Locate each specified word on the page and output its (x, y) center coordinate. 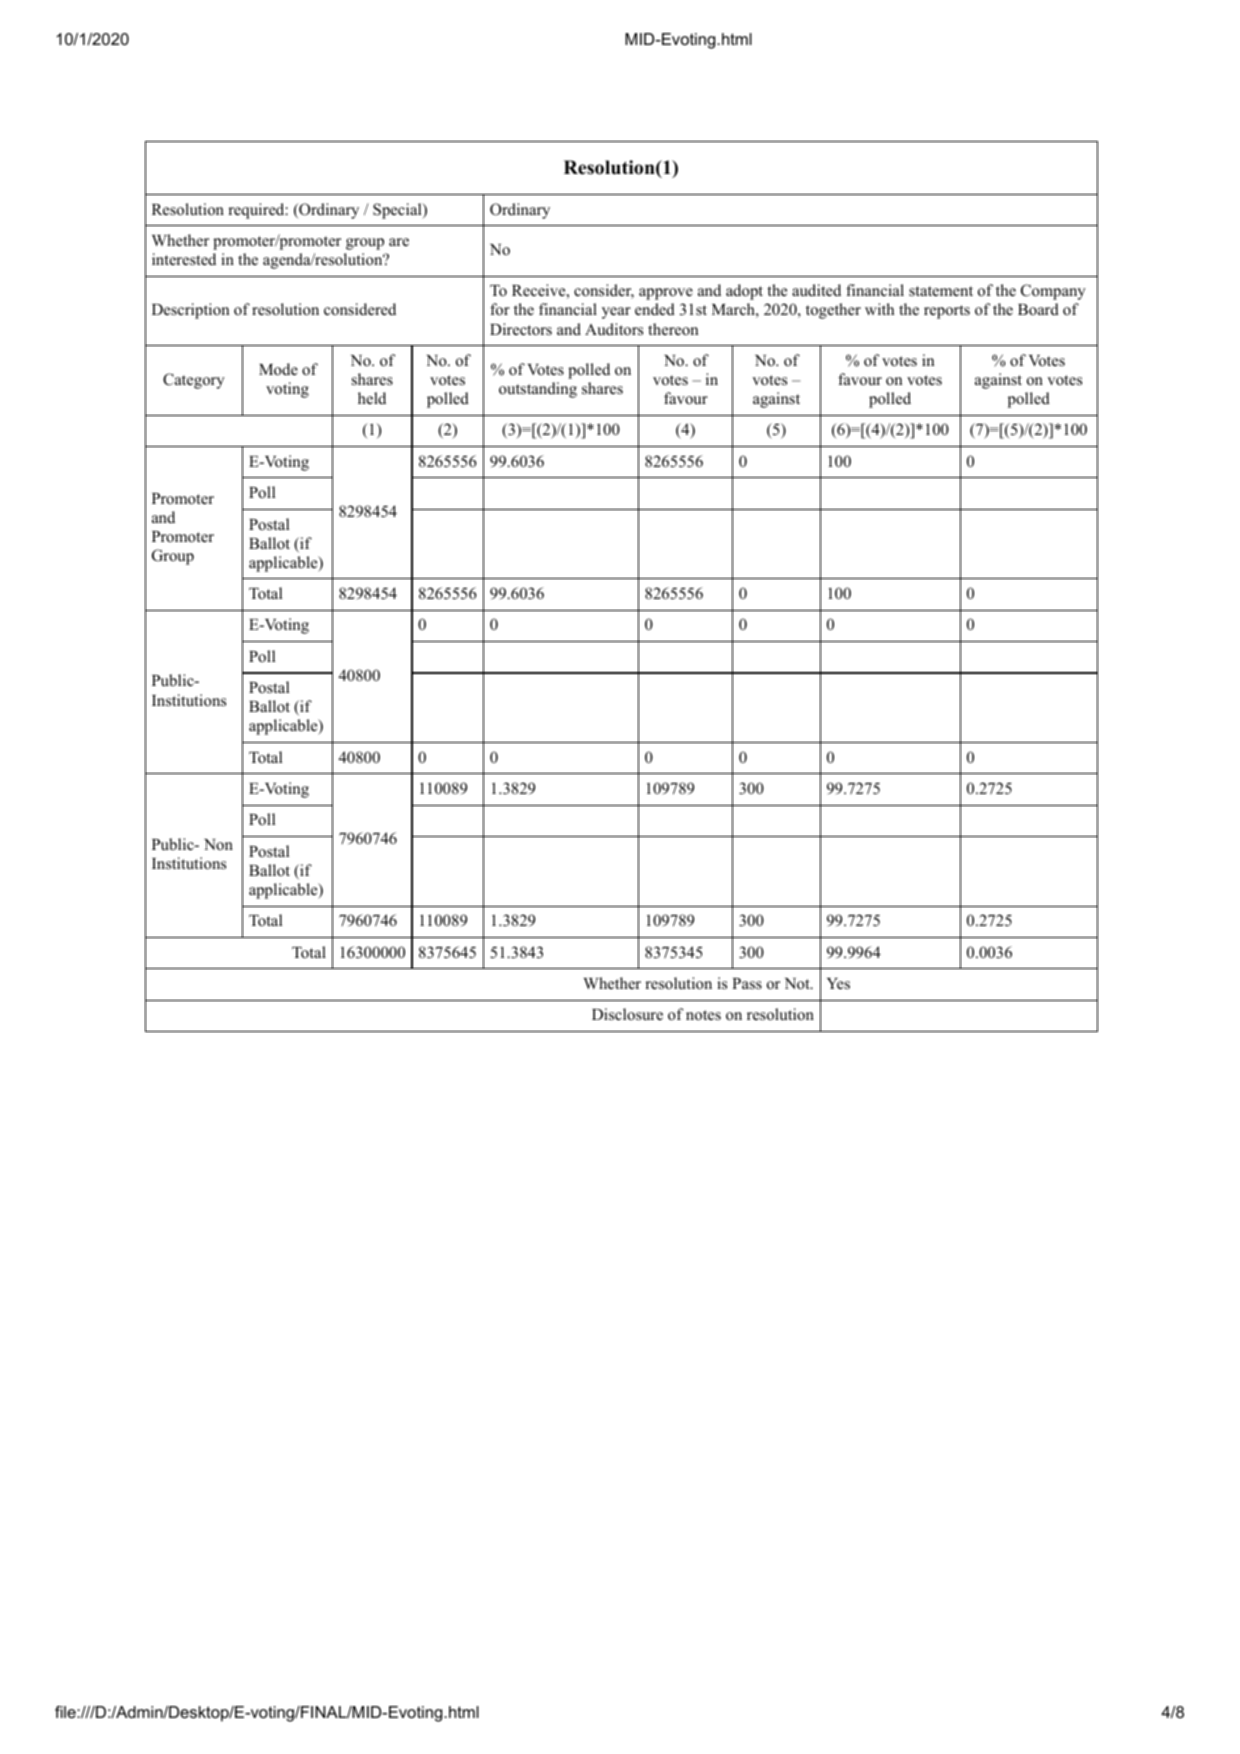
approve (666, 294)
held (372, 398)
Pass (747, 984)
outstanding (538, 390)
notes (703, 1015)
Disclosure (627, 1014)
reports (947, 312)
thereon (673, 329)
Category (194, 381)
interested (184, 259)
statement (941, 291)
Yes (838, 984)
